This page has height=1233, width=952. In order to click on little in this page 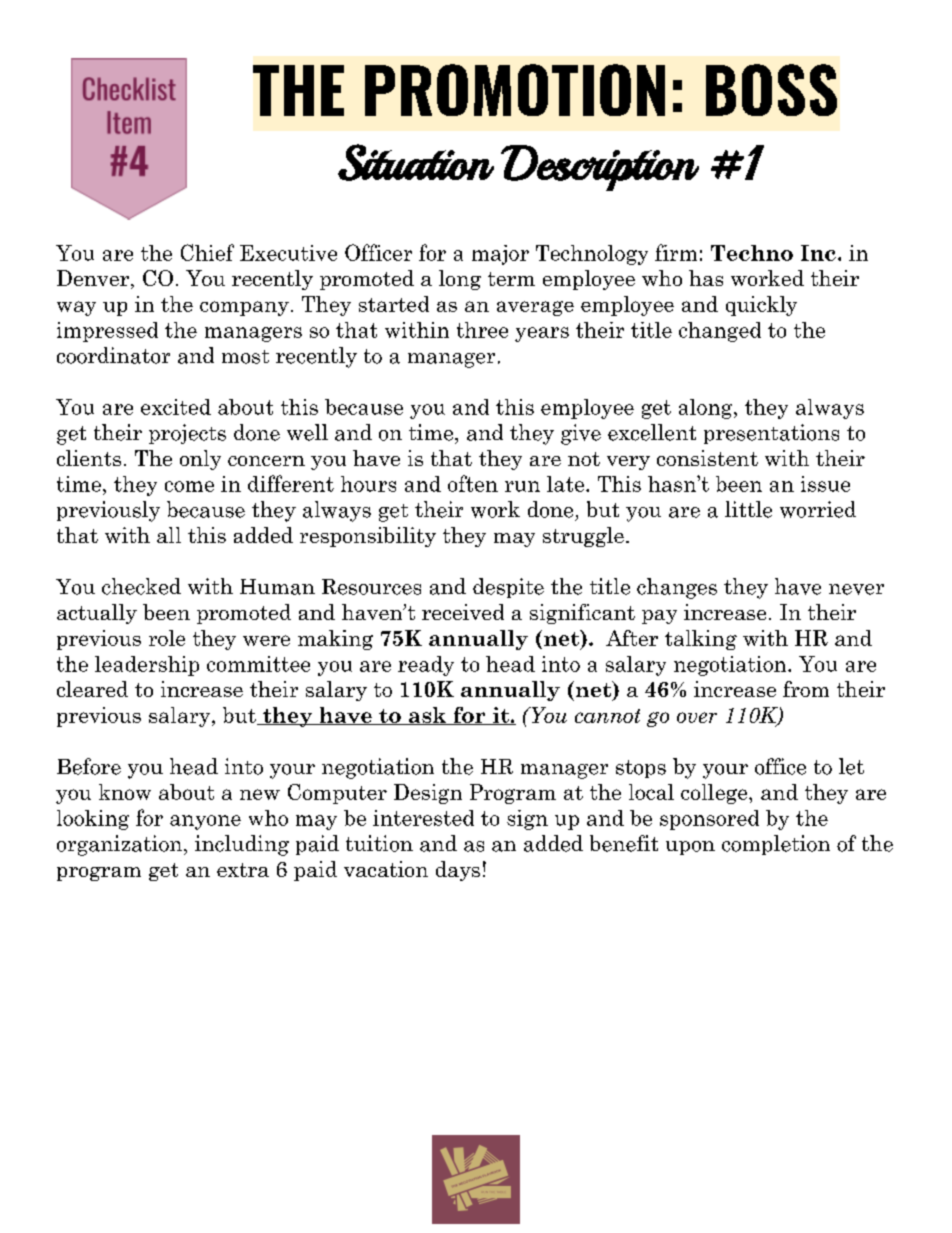, I will do `click(748, 509)`.
